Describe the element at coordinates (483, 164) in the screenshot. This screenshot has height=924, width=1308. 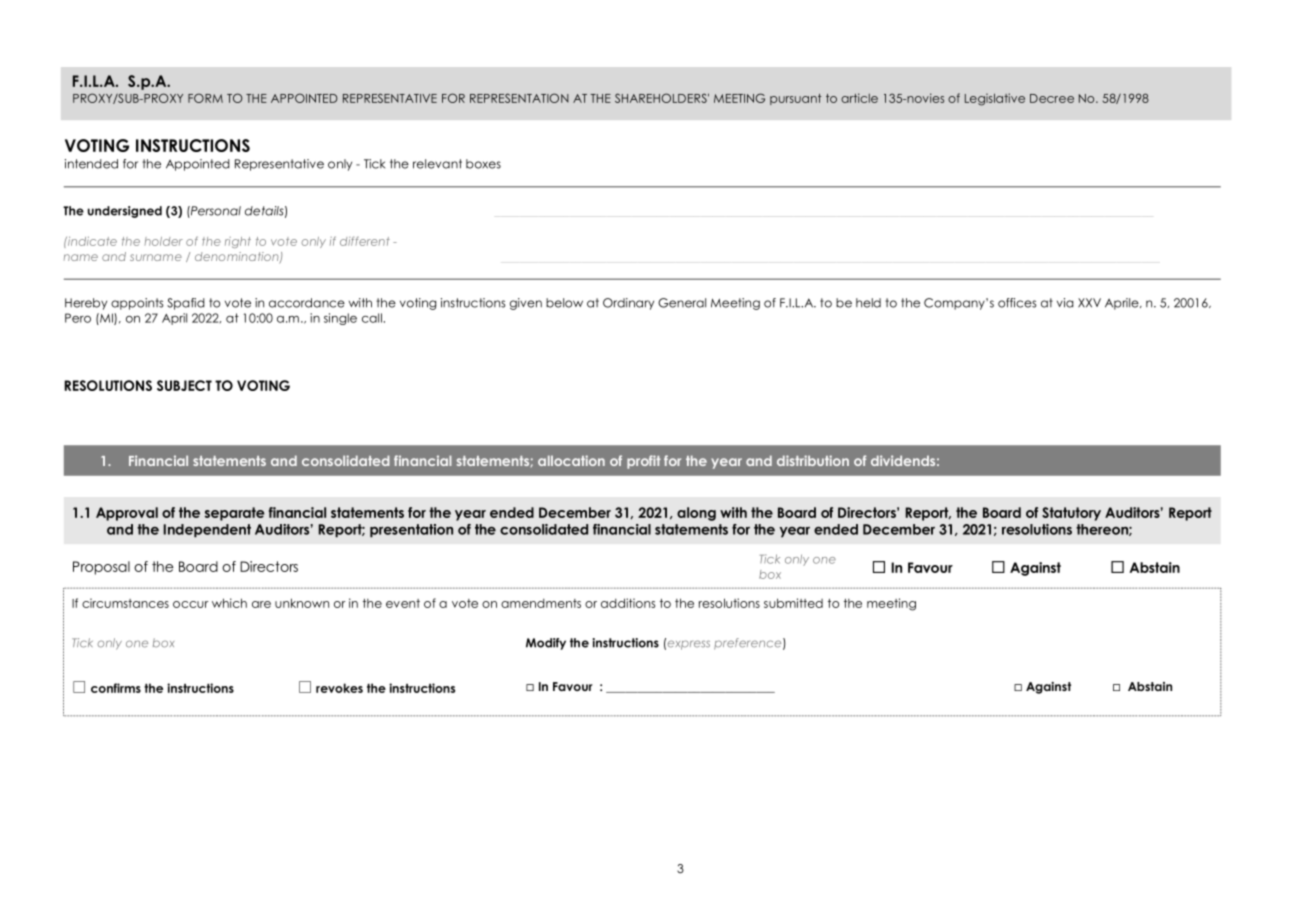
I see `boxes` at that location.
